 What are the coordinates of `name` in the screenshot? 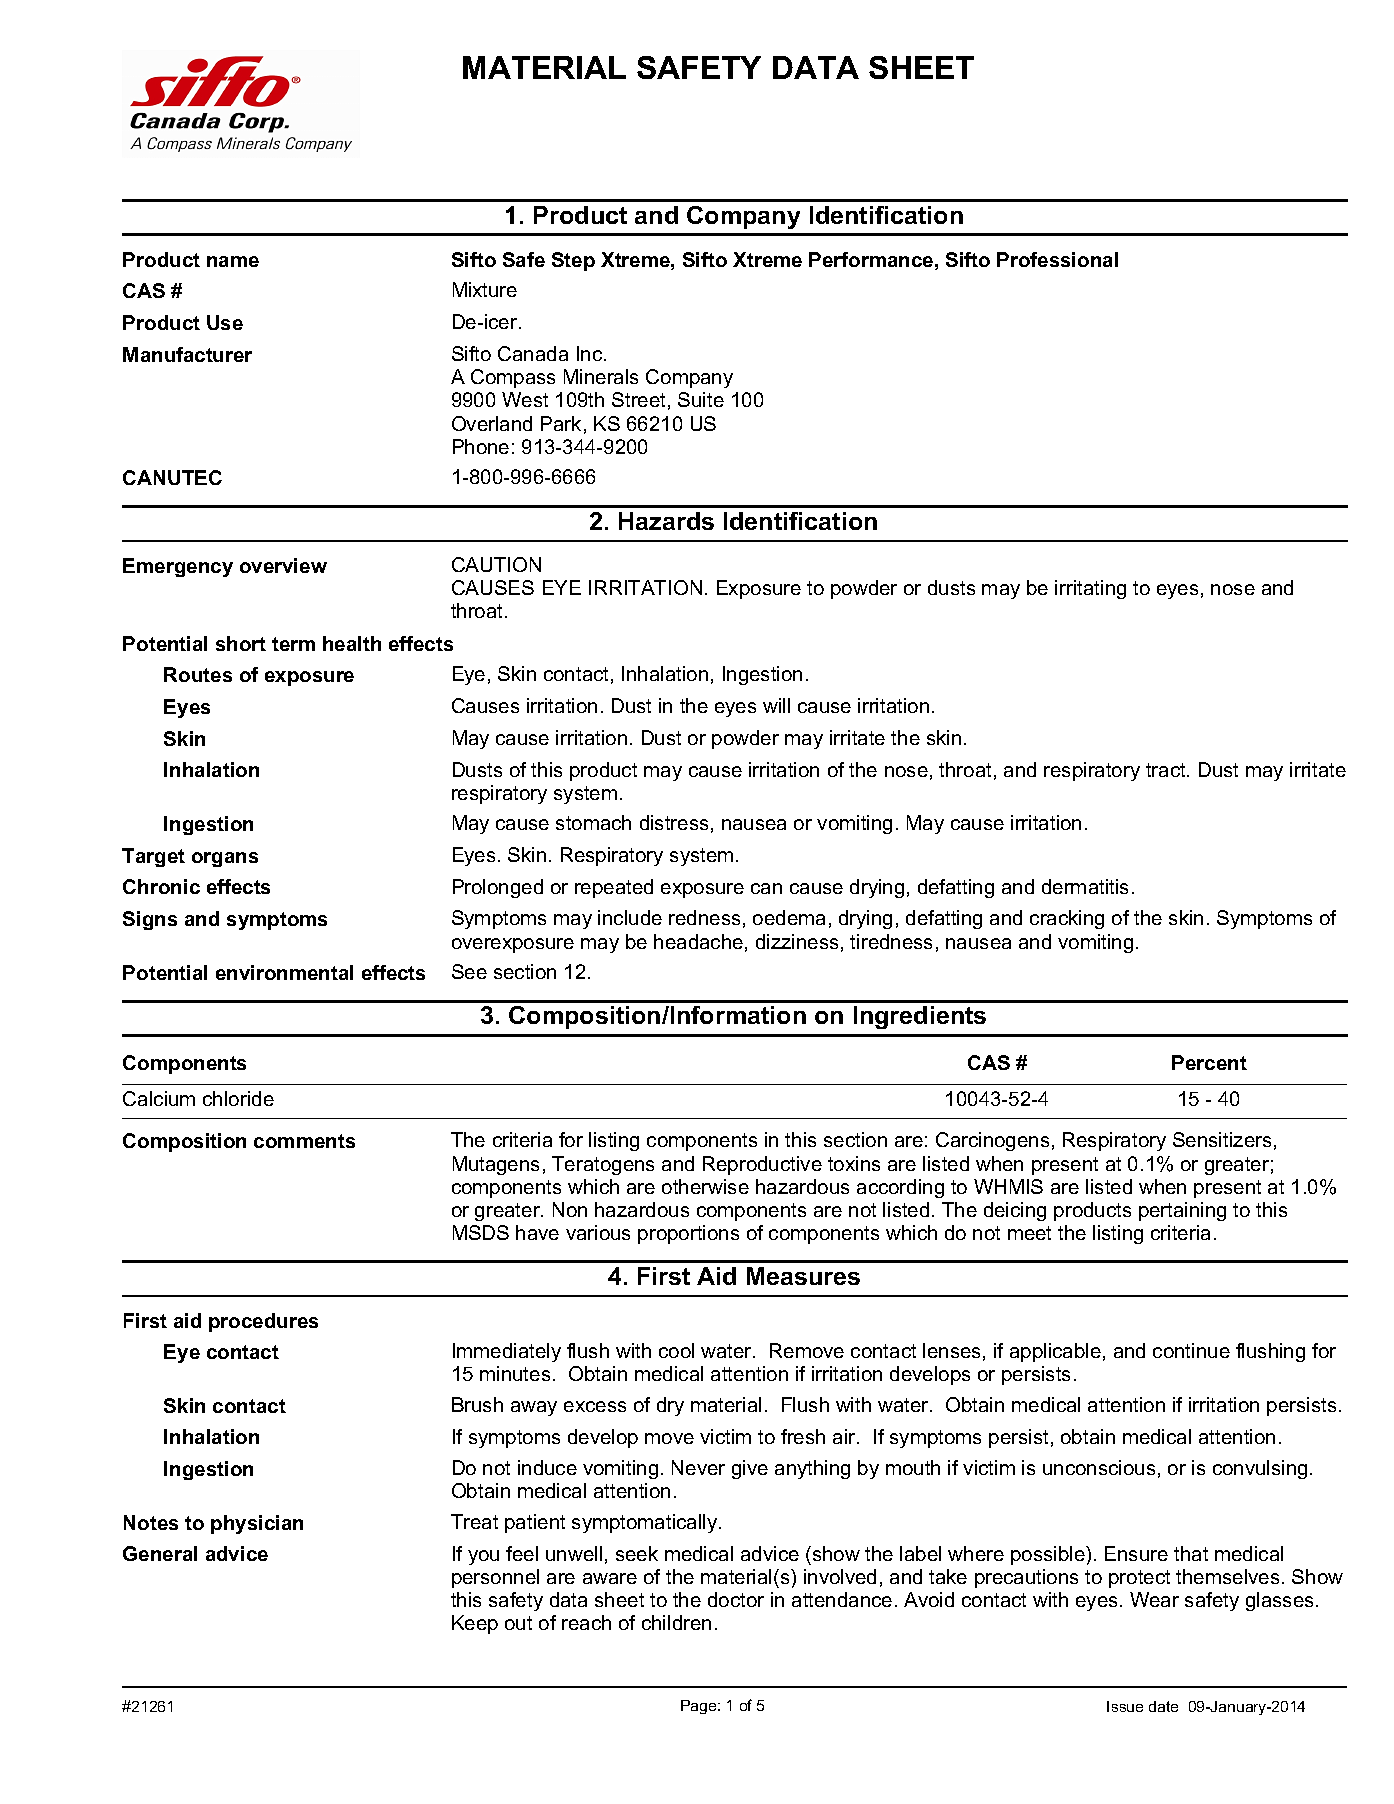 It's located at (233, 261).
